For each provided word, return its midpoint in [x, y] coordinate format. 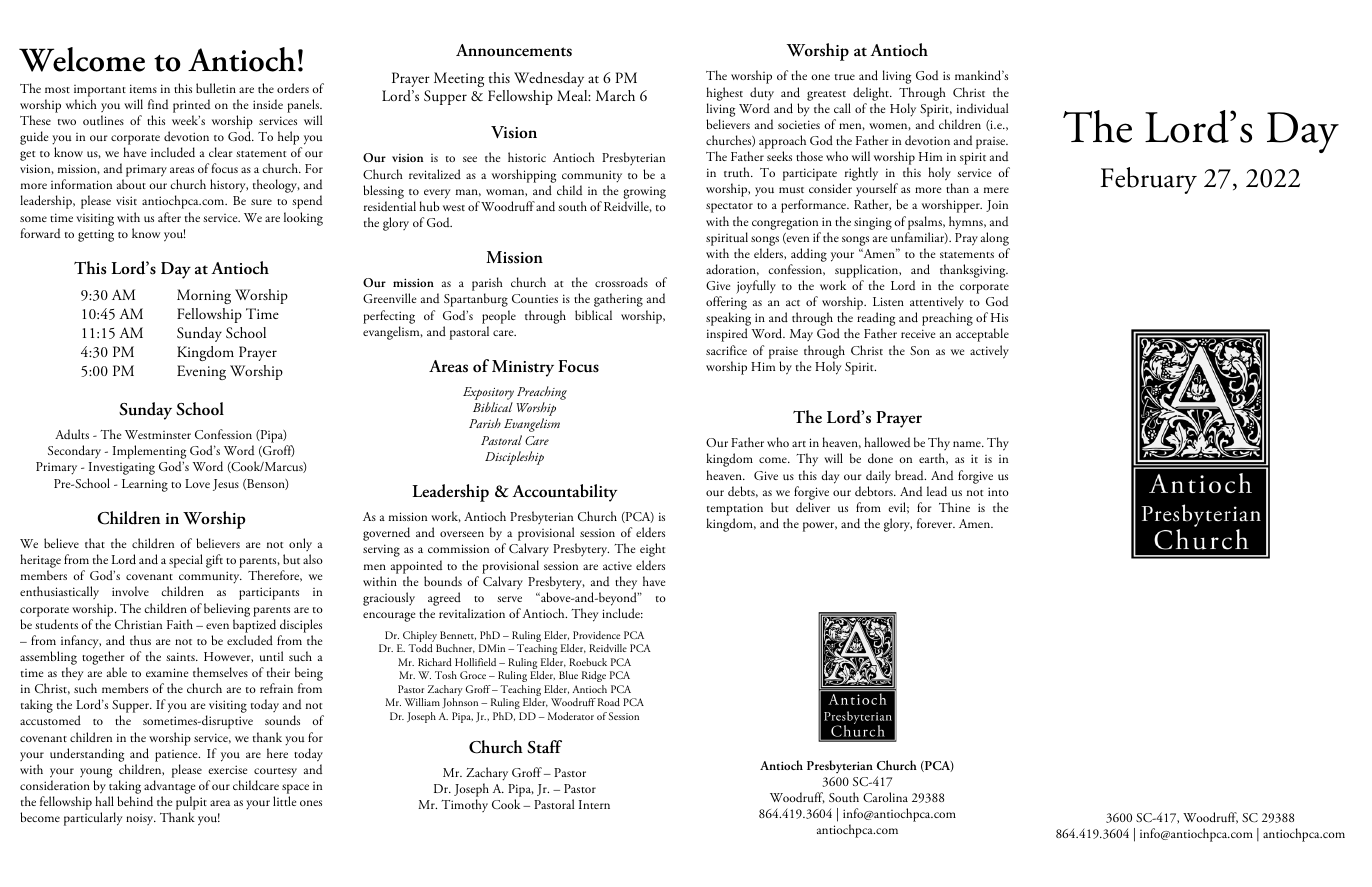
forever [936, 523]
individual [982, 108]
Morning [204, 296]
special [186, 561]
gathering [618, 300]
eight [652, 550]
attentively [937, 303]
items [143, 88]
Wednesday [549, 79]
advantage [169, 788]
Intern [594, 804]
